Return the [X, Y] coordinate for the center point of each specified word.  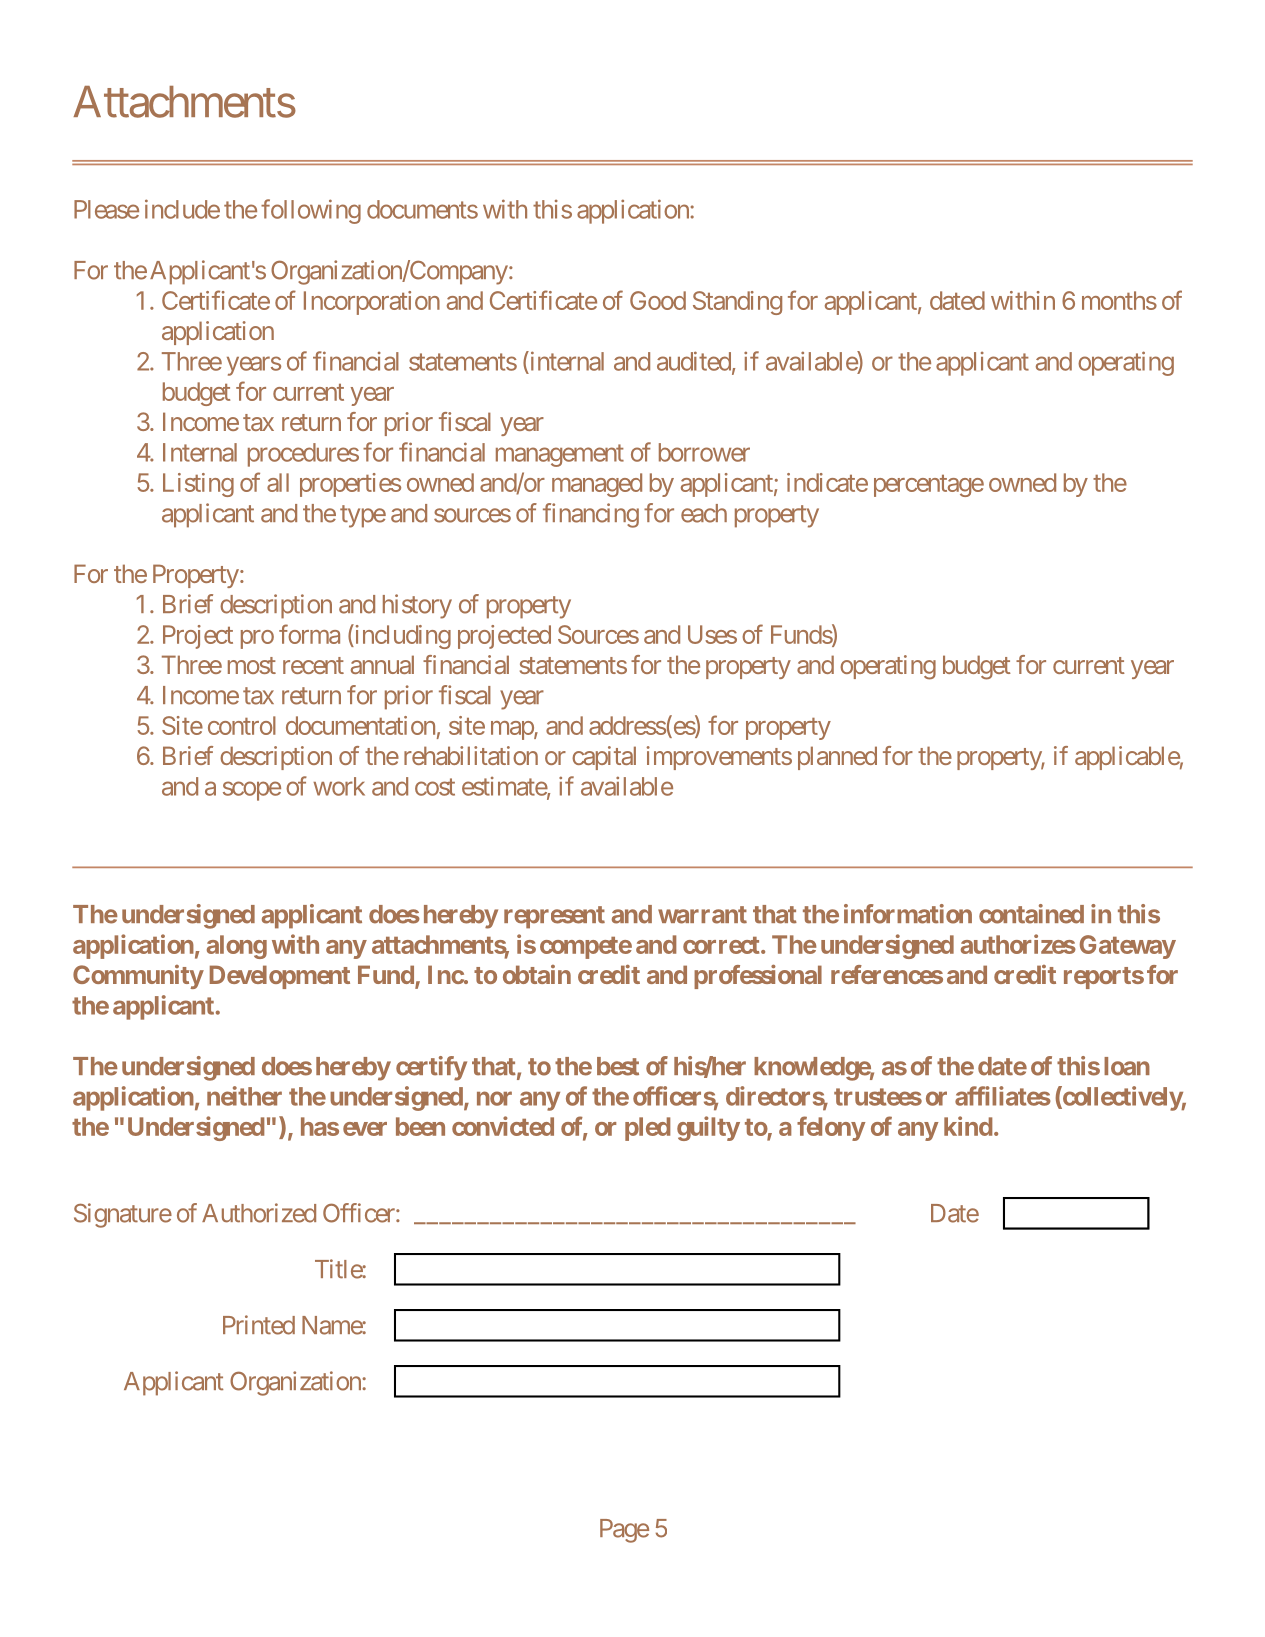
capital [604, 758]
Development [280, 977]
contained [1031, 914]
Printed [259, 1325]
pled [647, 1129]
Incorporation [372, 303]
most [252, 665]
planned [837, 758]
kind [968, 1126]
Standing [737, 303]
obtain [537, 974]
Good [658, 300]
